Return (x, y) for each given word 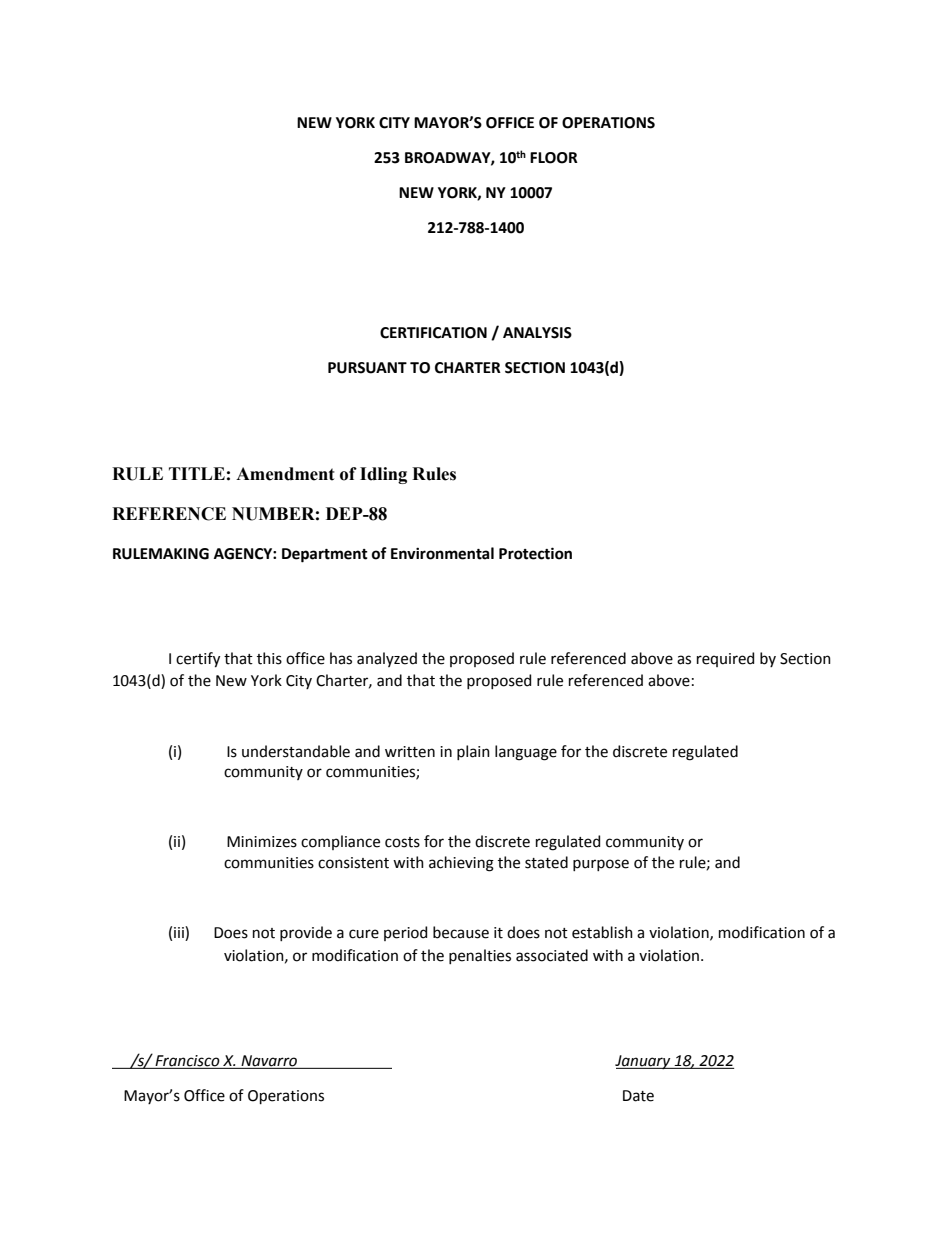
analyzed (387, 659)
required (725, 659)
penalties (480, 956)
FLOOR (554, 158)
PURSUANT (367, 368)
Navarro (269, 1062)
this (269, 658)
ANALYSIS (537, 333)
